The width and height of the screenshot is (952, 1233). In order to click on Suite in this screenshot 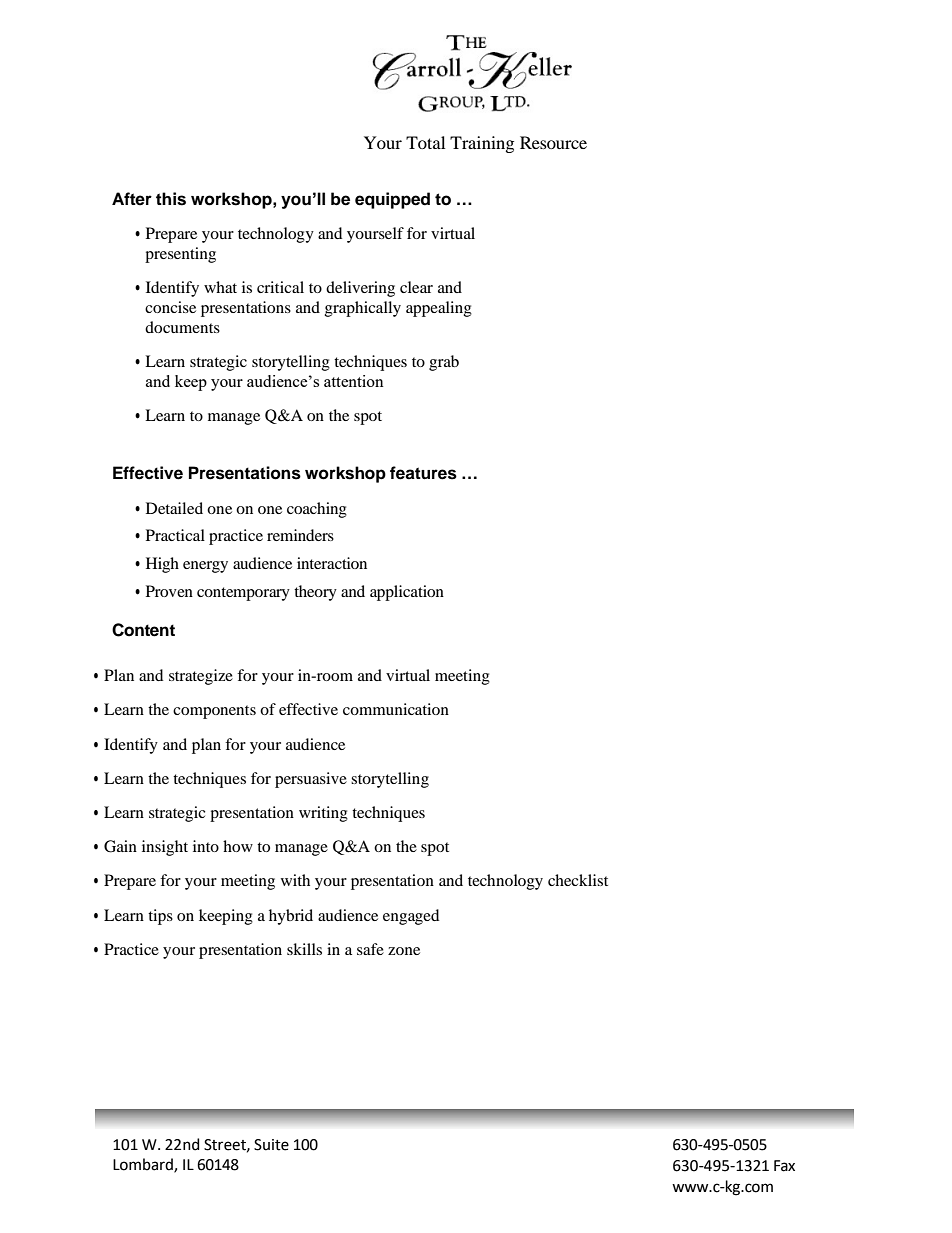, I will do `click(271, 1145)`.
